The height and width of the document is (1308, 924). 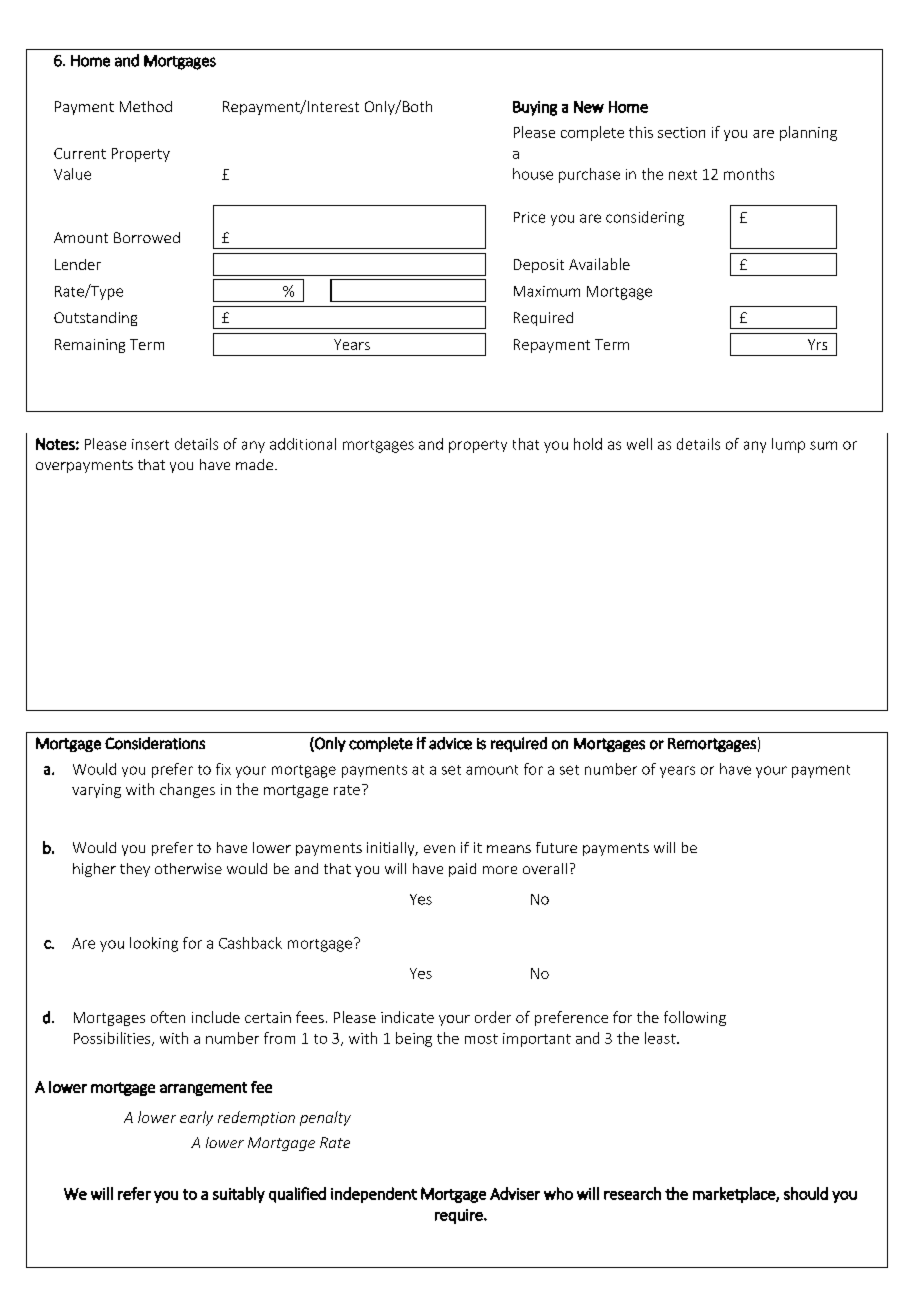 What do you see at coordinates (695, 1018) in the document?
I see `following` at bounding box center [695, 1018].
